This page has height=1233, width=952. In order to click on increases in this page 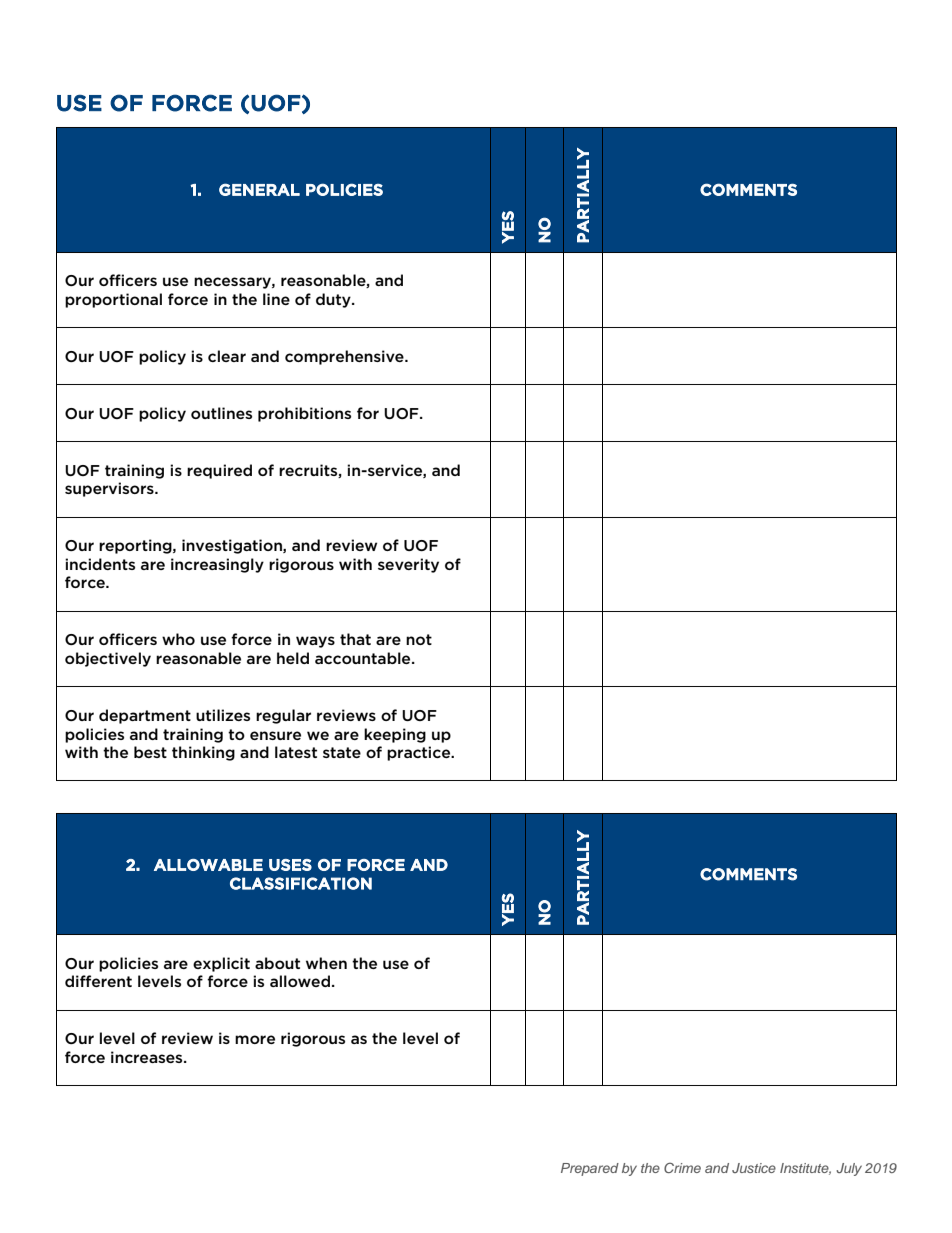, I will do `click(148, 1057)`.
